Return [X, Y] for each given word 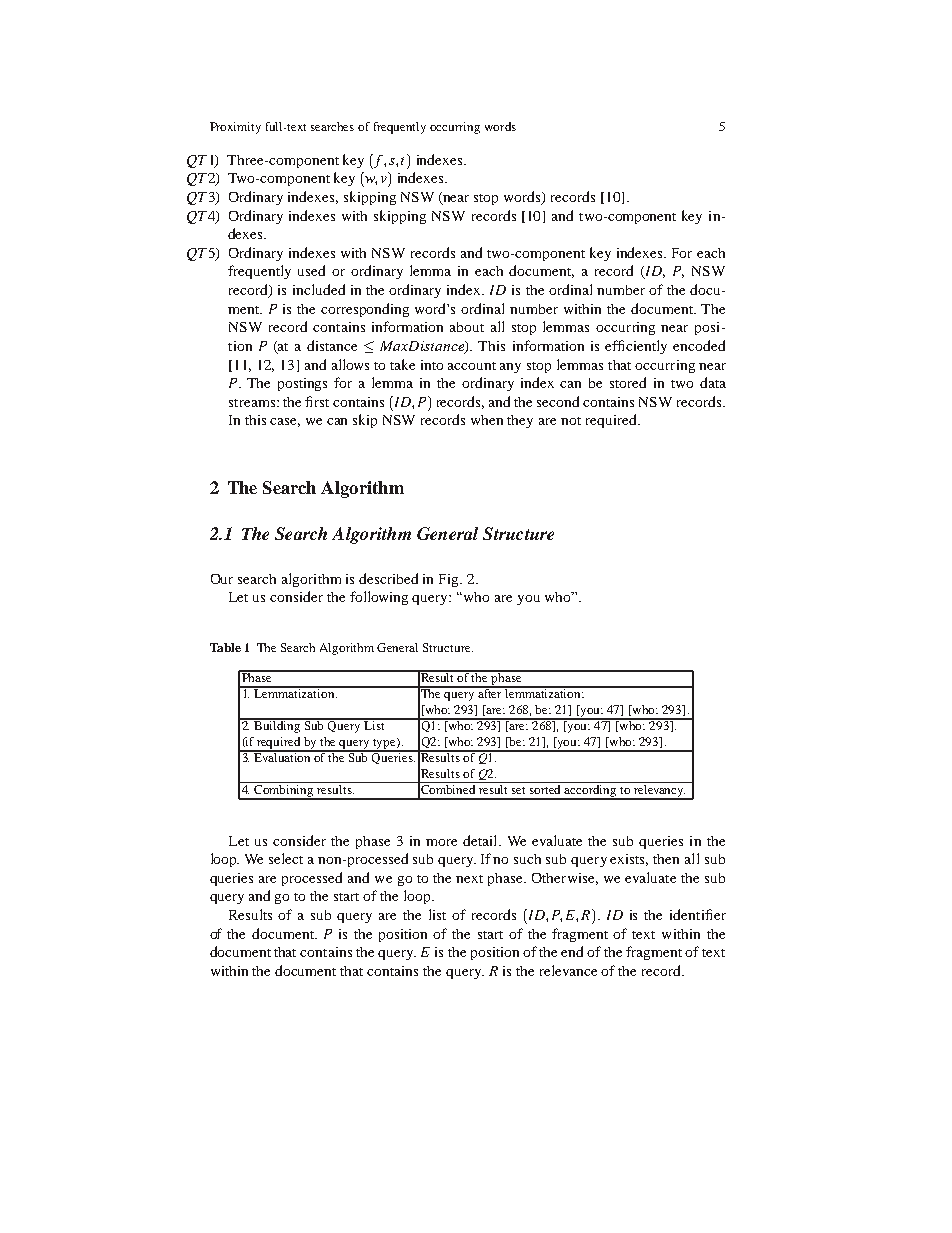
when [487, 420]
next [469, 879]
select [286, 858]
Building [278, 726]
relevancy [659, 790]
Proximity [235, 128]
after [490, 692]
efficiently [636, 347]
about [467, 327]
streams [253, 403]
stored [628, 382]
